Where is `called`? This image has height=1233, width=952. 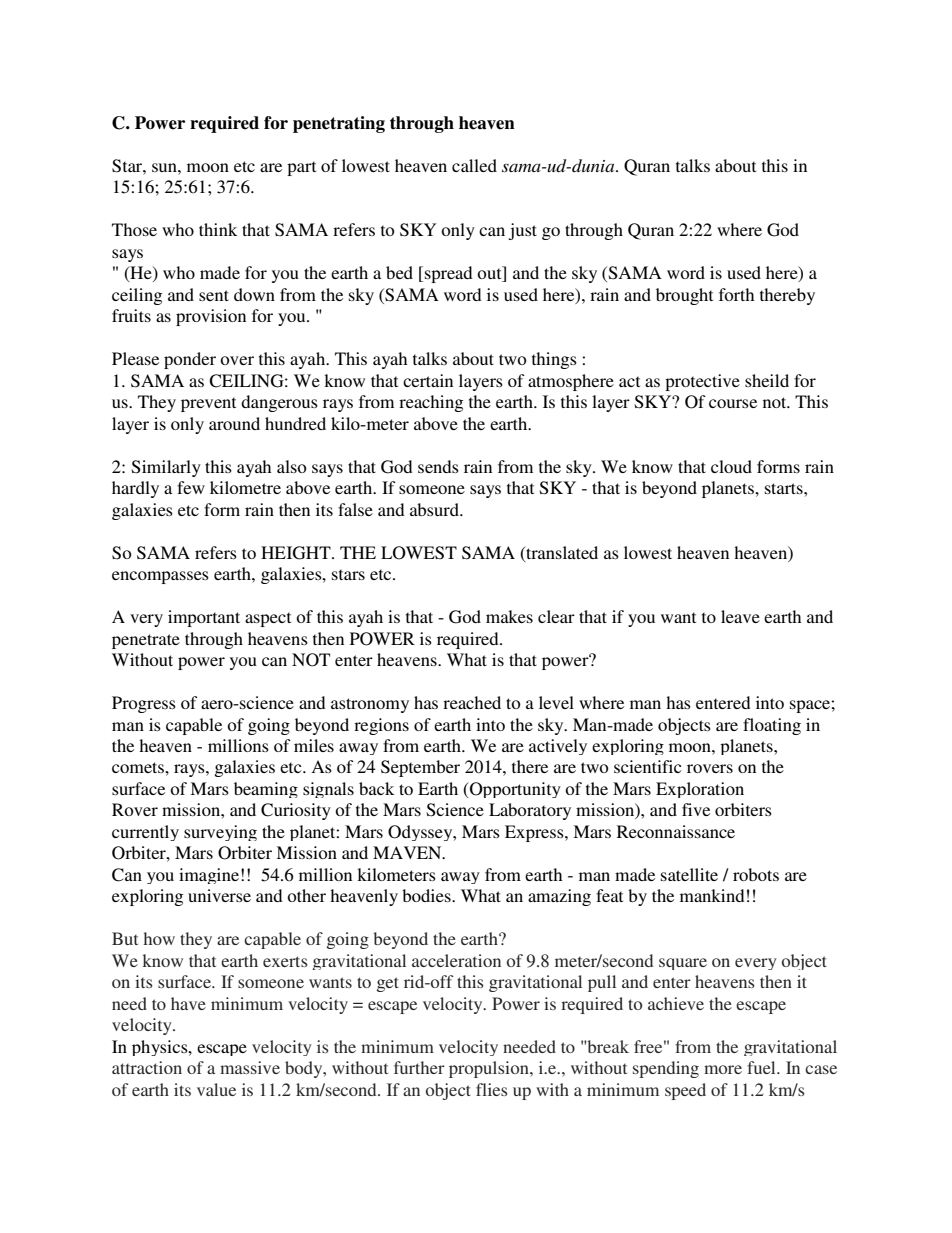 called is located at coordinates (474, 165).
